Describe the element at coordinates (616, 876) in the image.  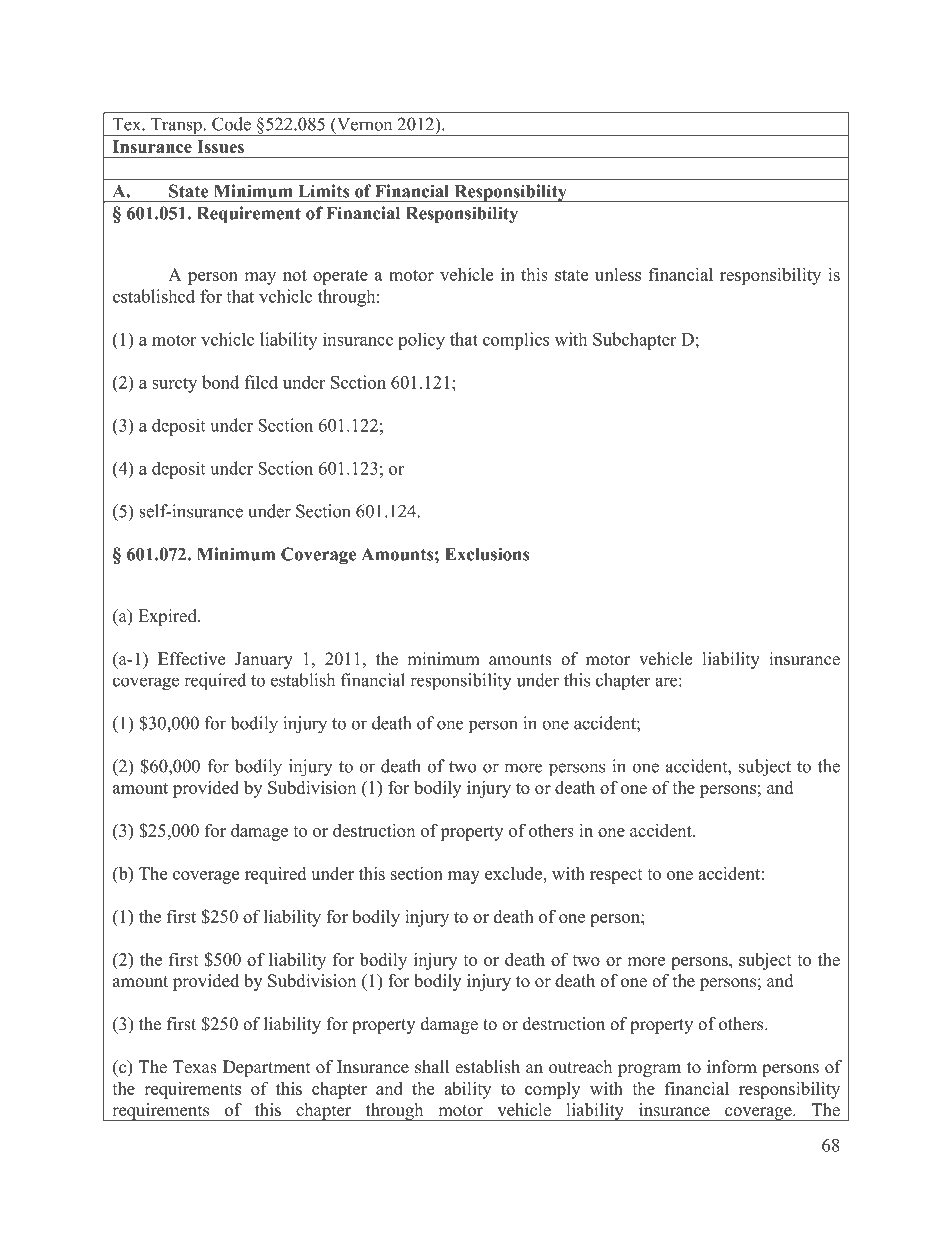
I see `respect` at that location.
